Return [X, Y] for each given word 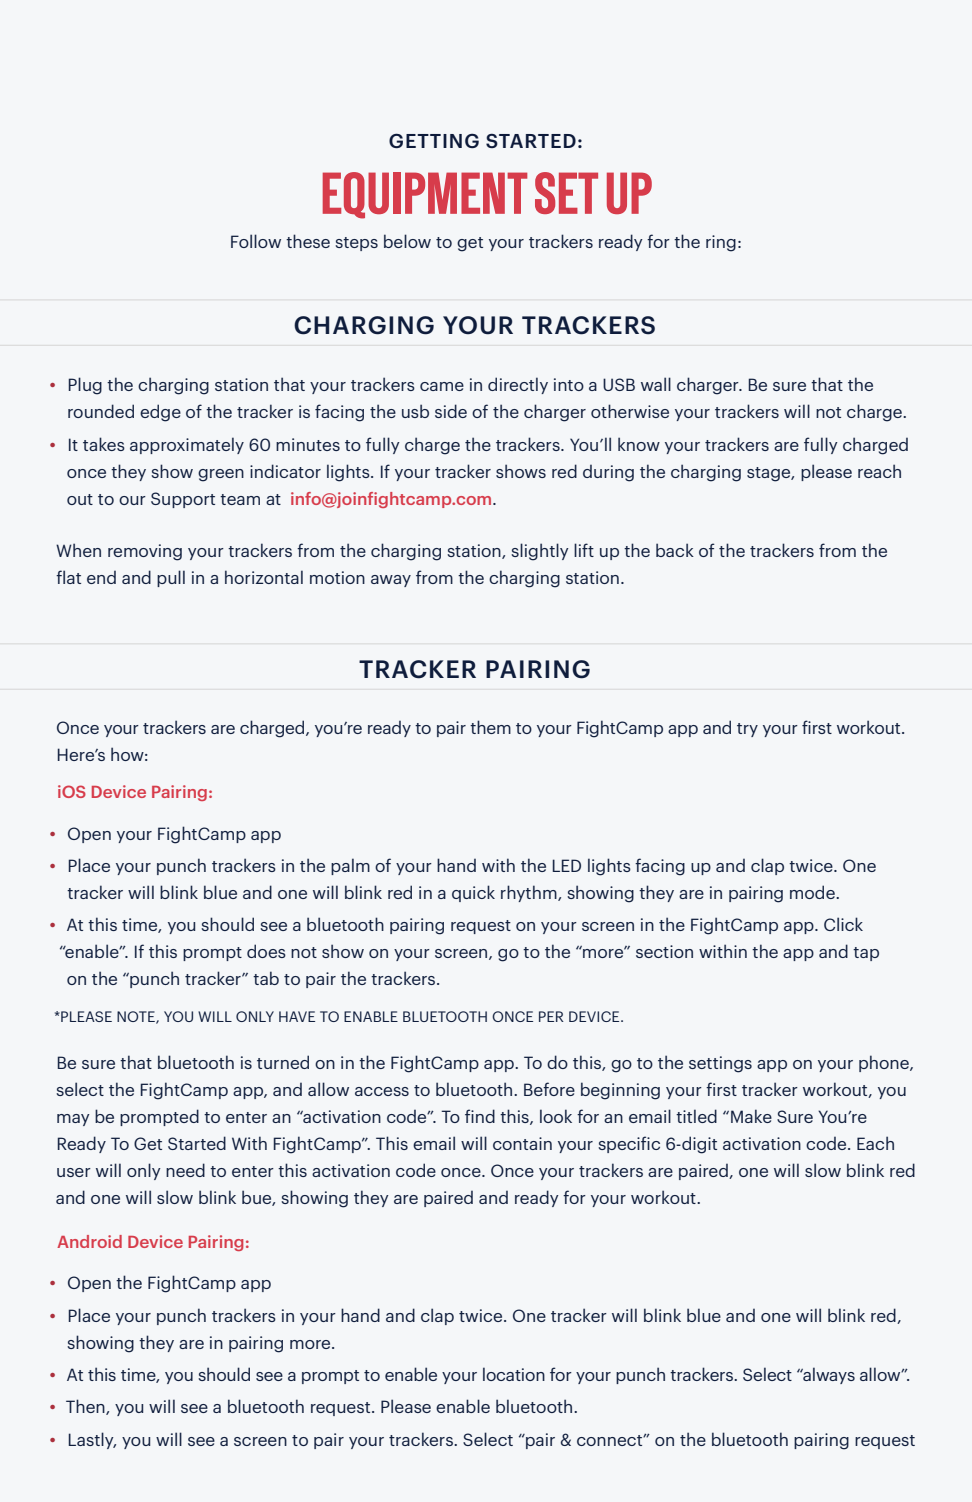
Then [86, 1407]
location [514, 1374]
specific [629, 1144]
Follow [256, 241]
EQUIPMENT [425, 195]
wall [656, 384]
